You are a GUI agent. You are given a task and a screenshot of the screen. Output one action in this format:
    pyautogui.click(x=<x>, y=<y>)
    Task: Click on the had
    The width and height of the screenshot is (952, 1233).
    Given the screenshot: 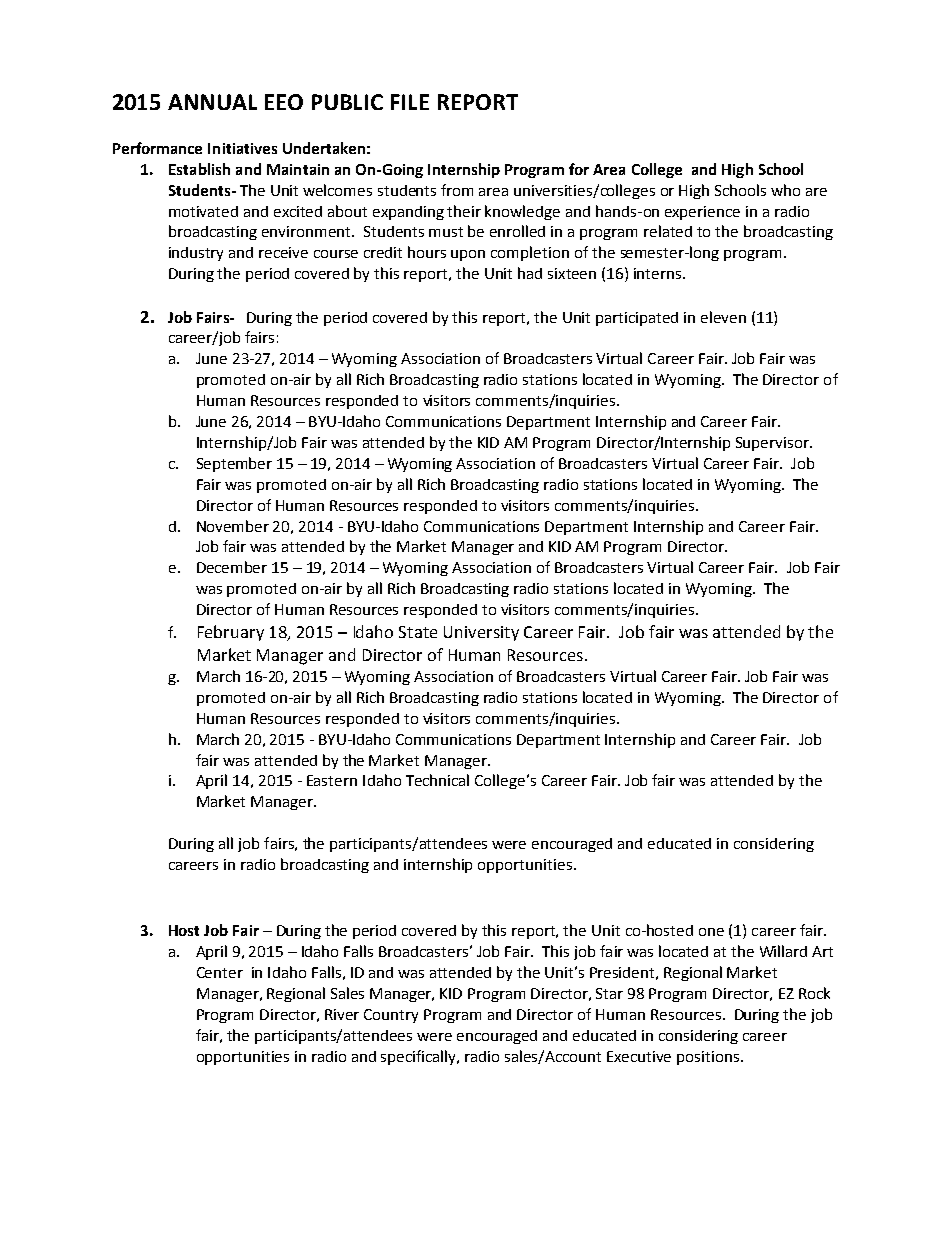 What is the action you would take?
    pyautogui.click(x=530, y=273)
